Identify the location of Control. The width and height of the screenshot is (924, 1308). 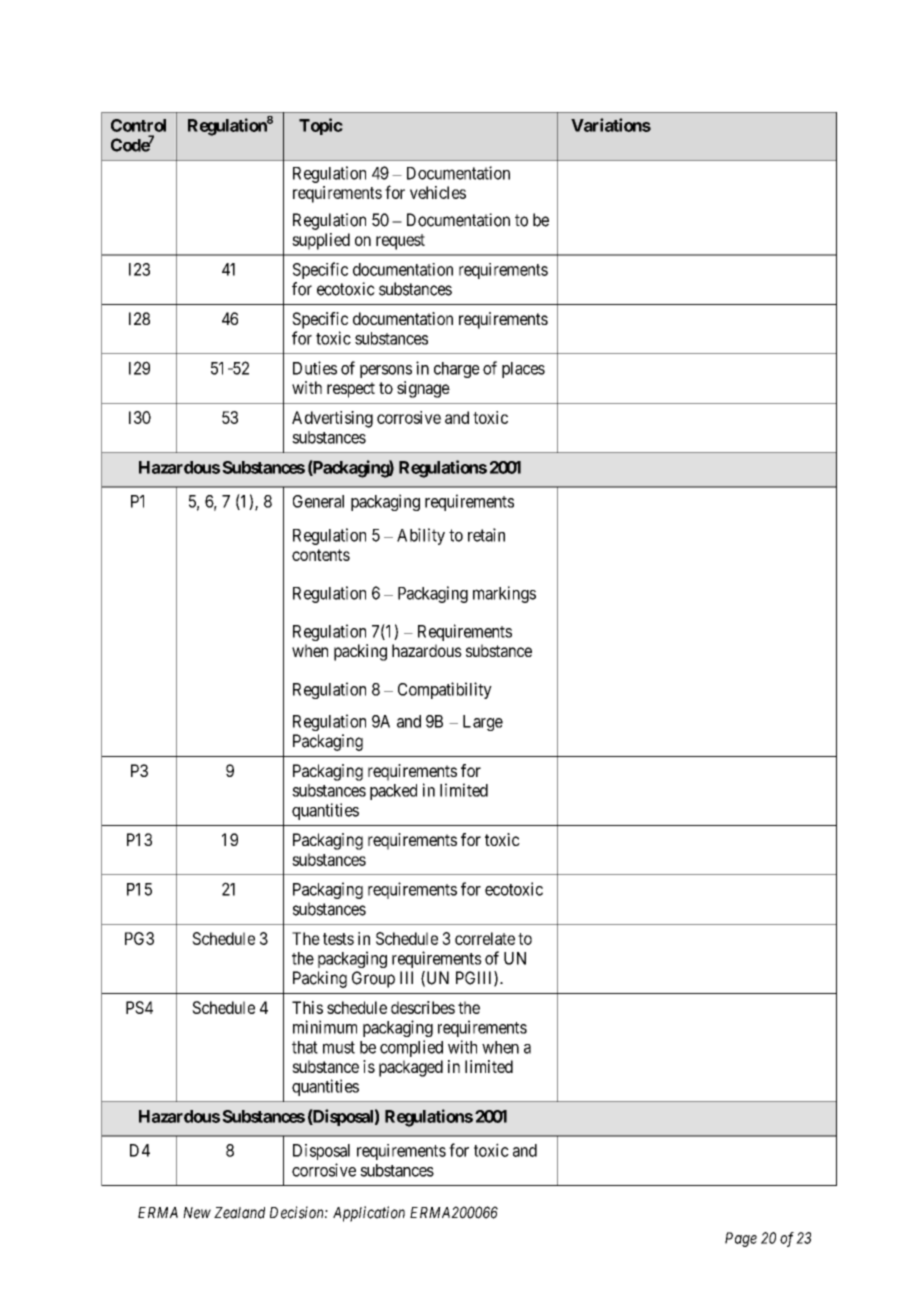
(138, 125).
